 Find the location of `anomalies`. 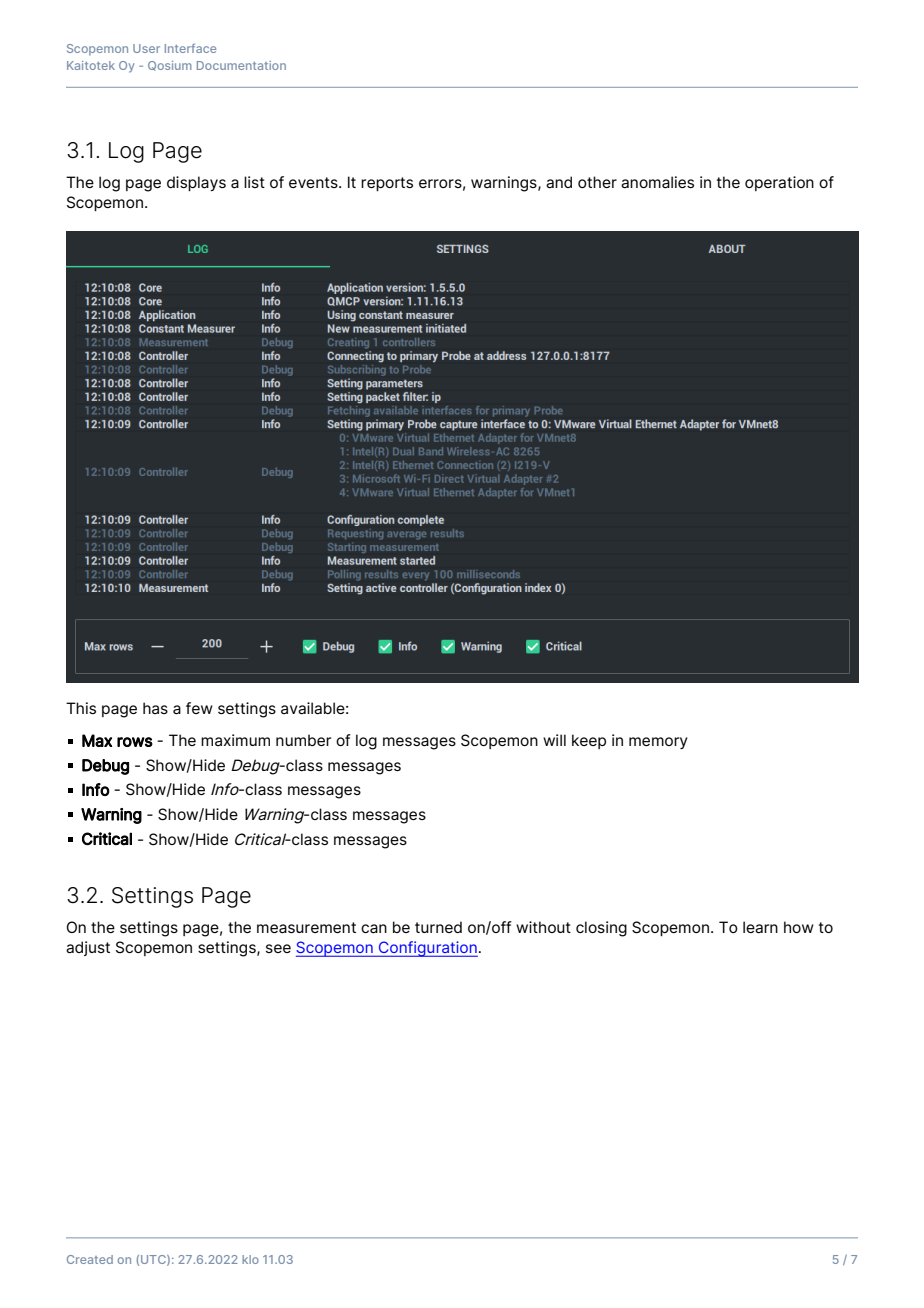

anomalies is located at coordinates (657, 182).
